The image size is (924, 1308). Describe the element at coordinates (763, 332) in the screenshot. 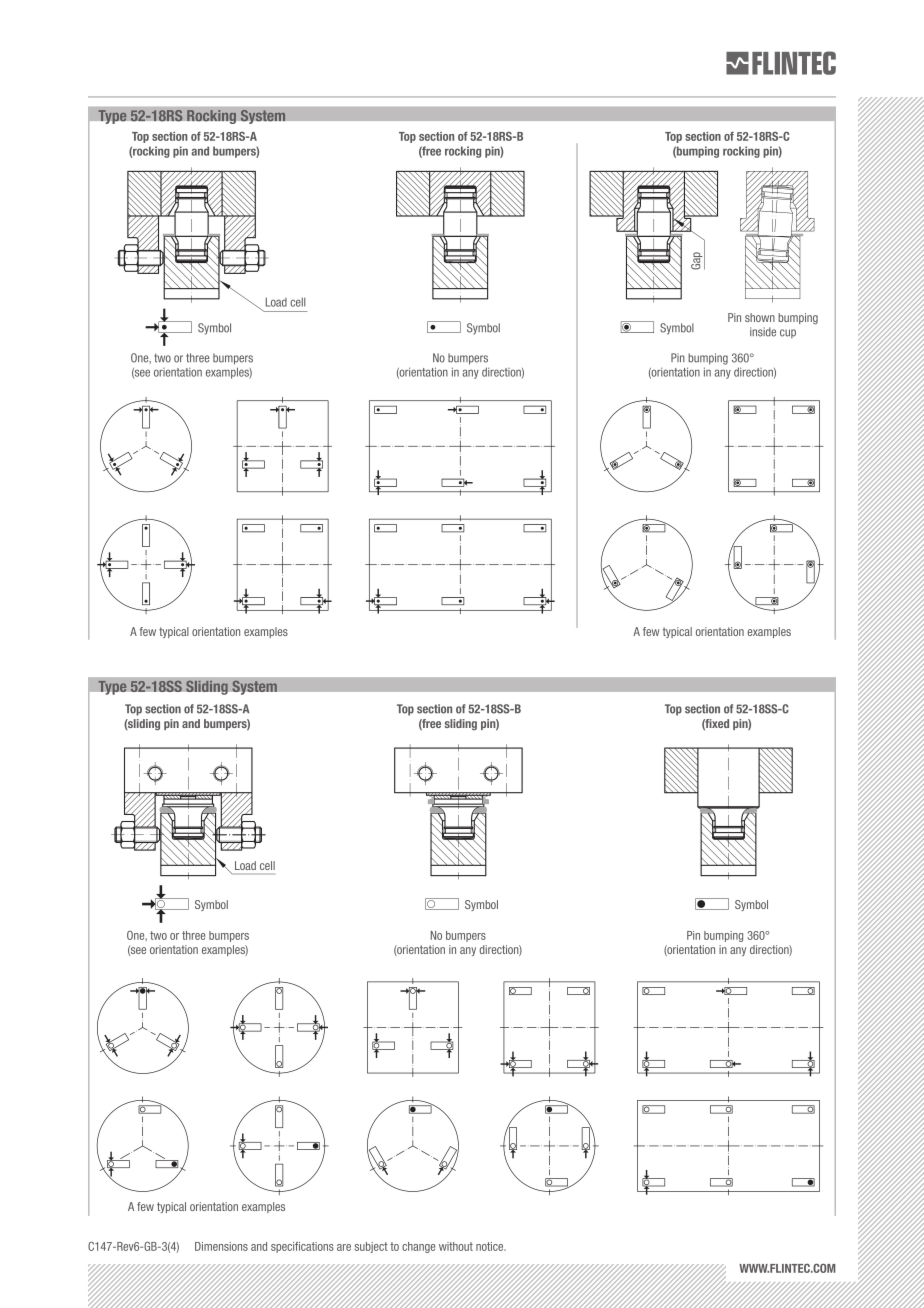

I see `inside` at that location.
